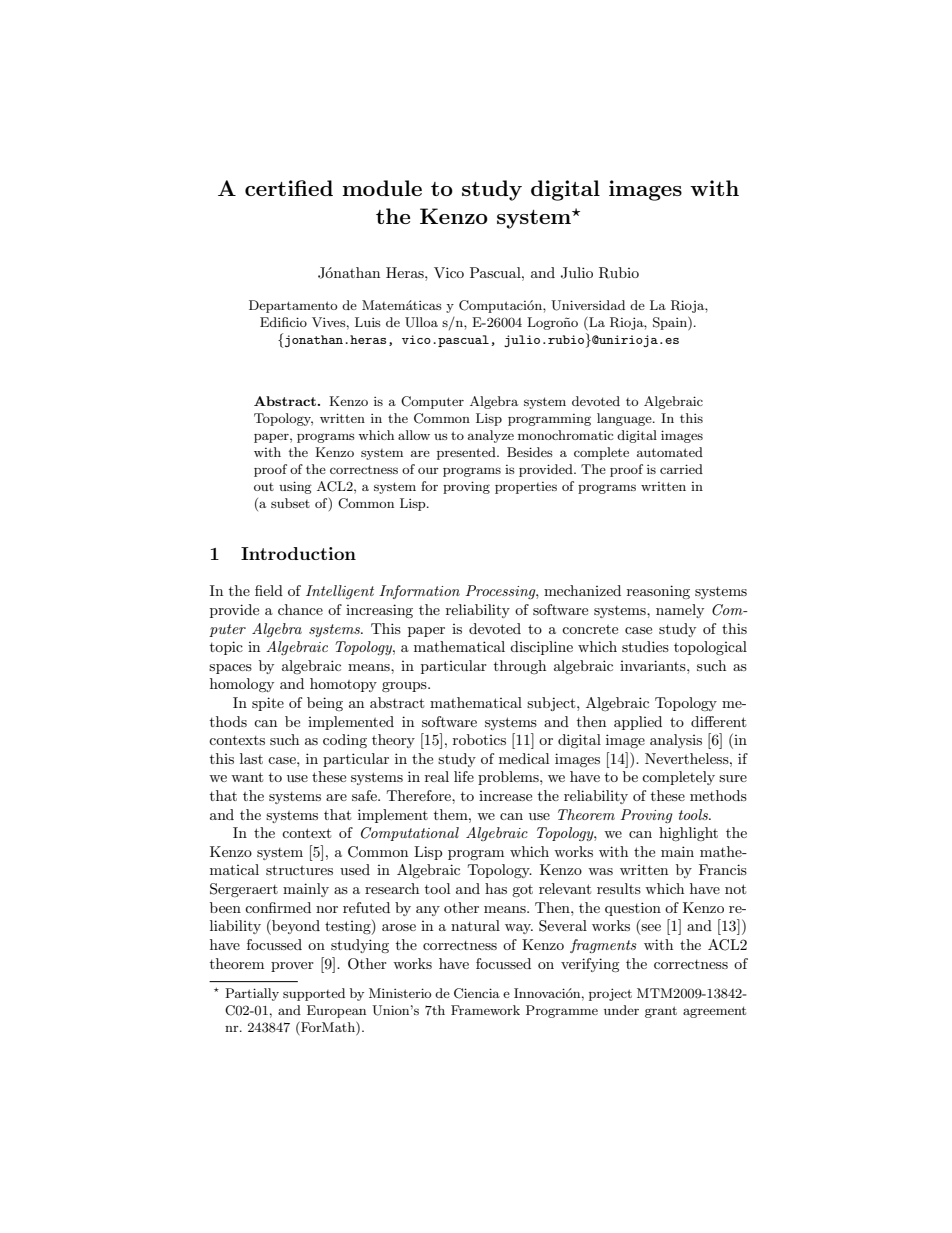  I want to click on module, so click(382, 188).
